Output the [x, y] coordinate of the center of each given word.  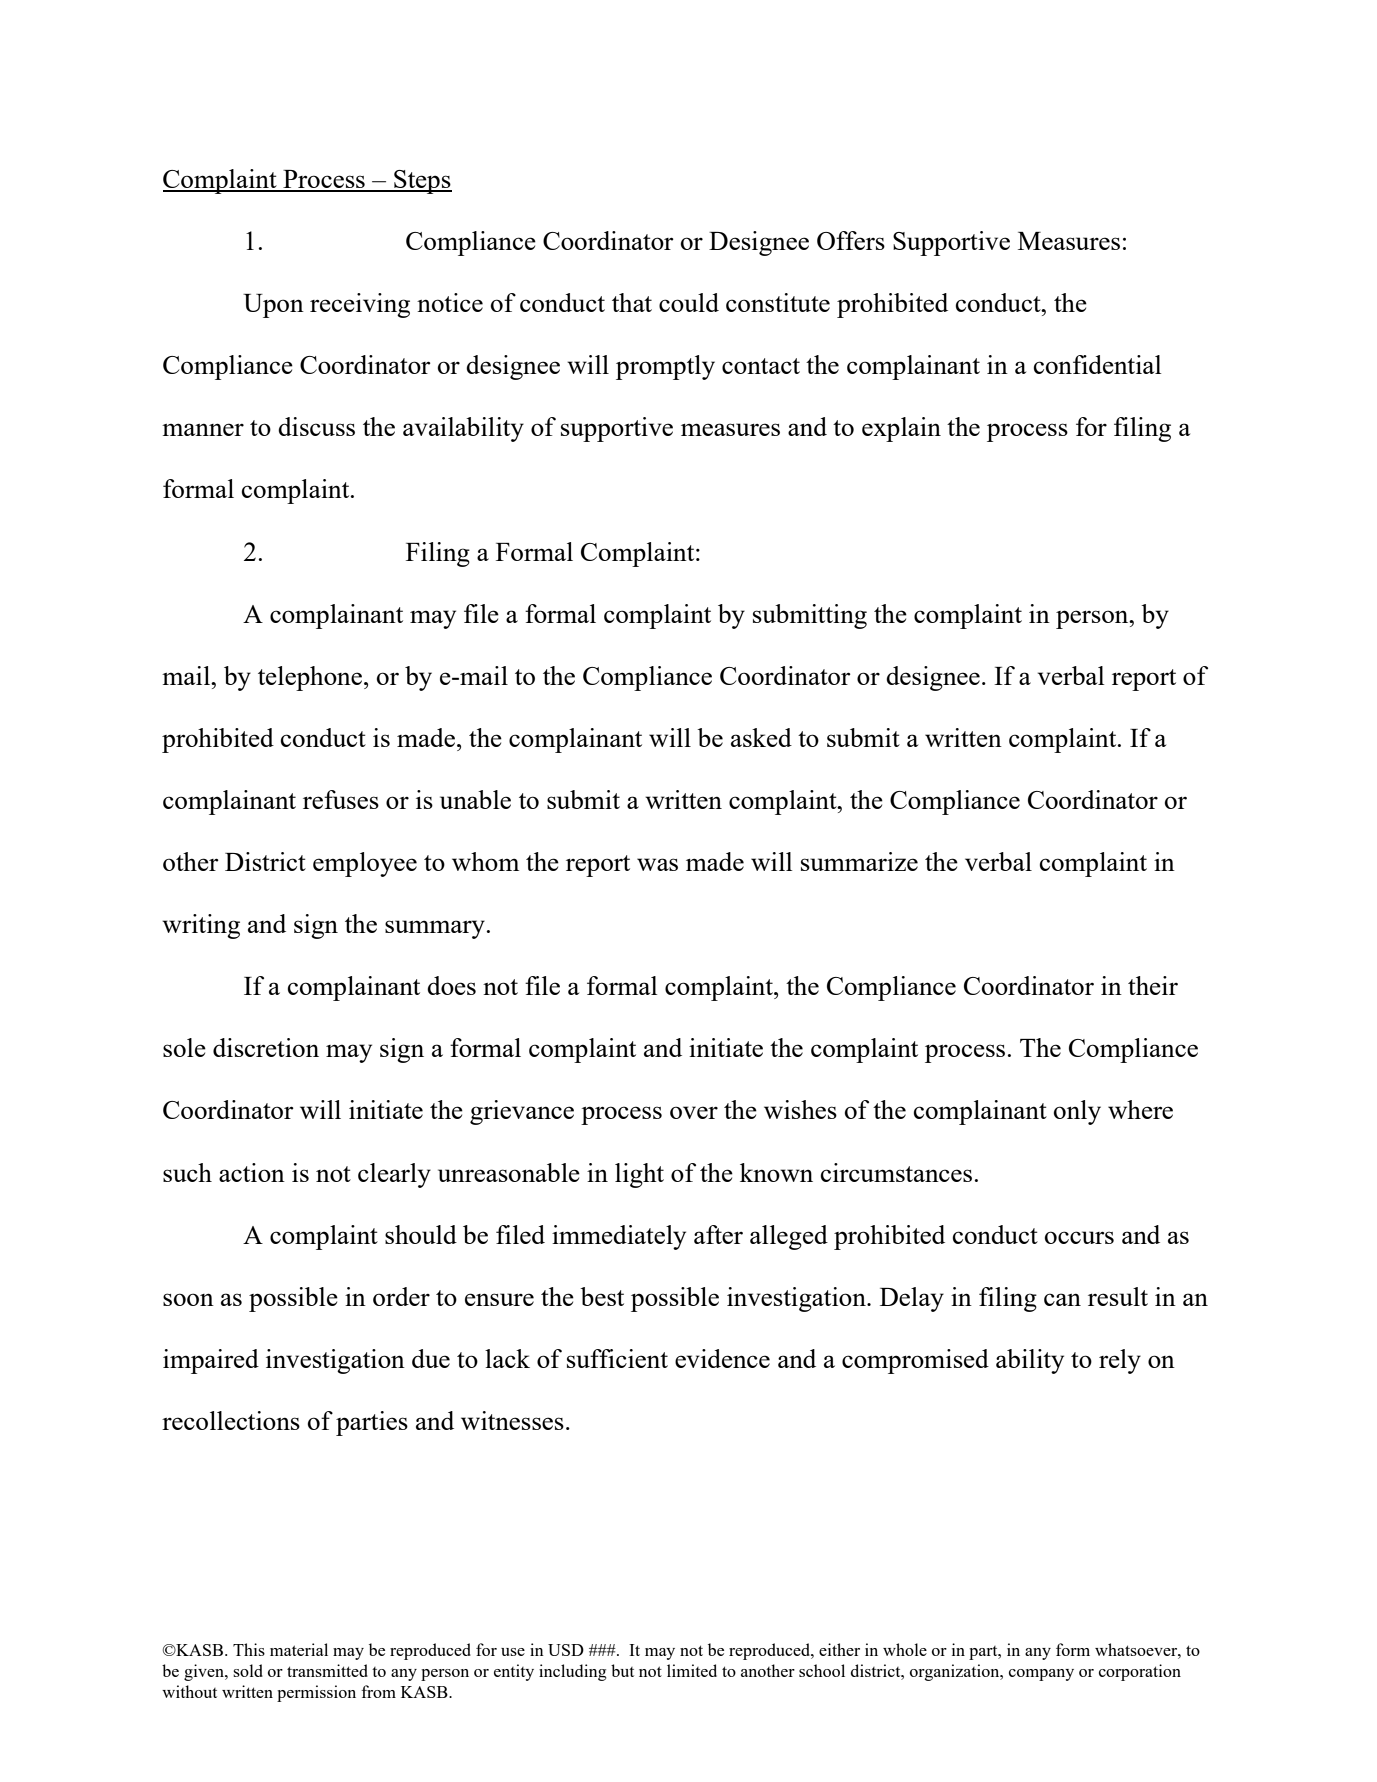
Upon [273, 306]
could [689, 302]
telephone [310, 678]
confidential [1098, 364]
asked [761, 737]
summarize [859, 861]
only [1077, 1112]
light [639, 1175]
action [252, 1172]
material [299, 1649]
